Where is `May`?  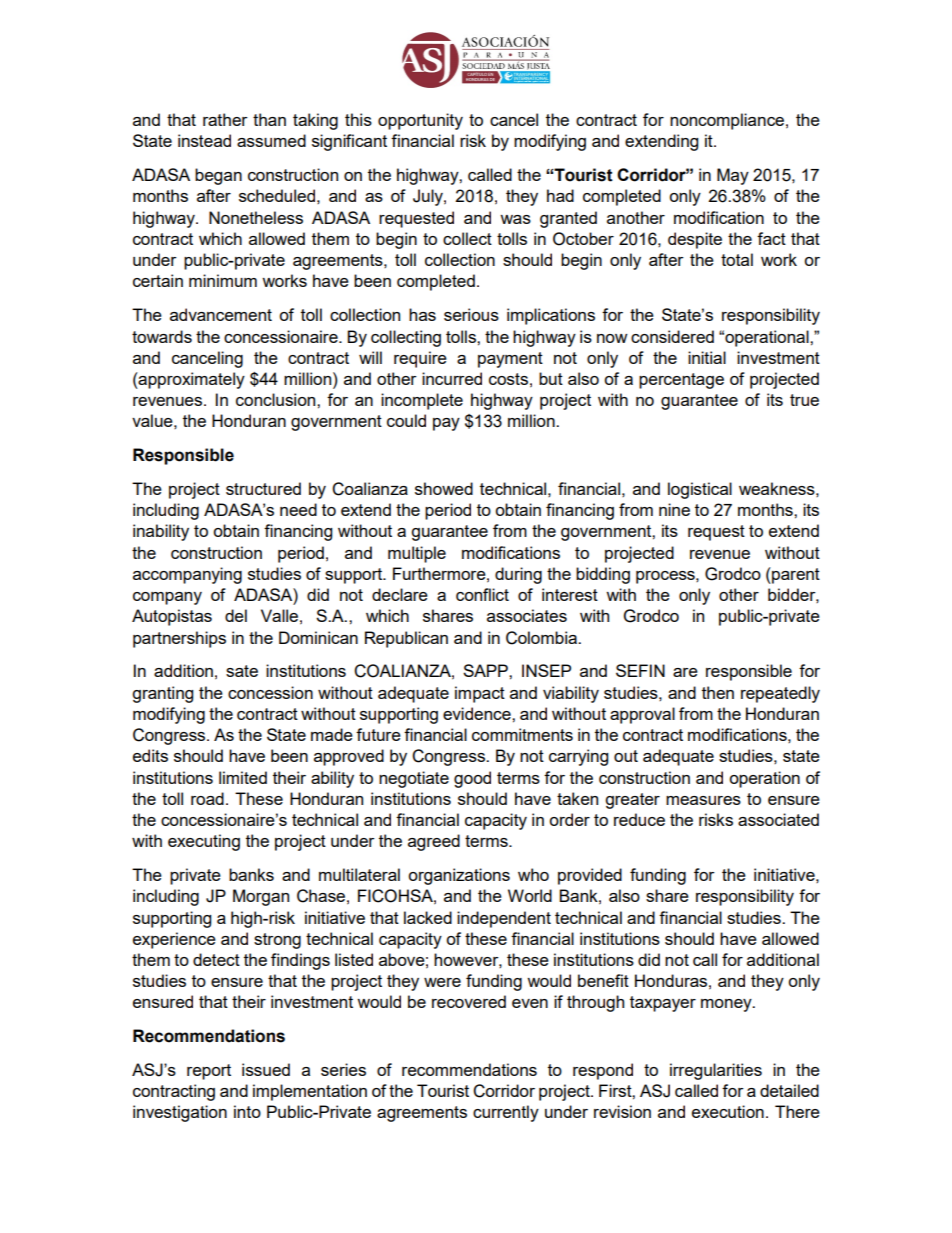
May is located at coordinates (733, 176).
